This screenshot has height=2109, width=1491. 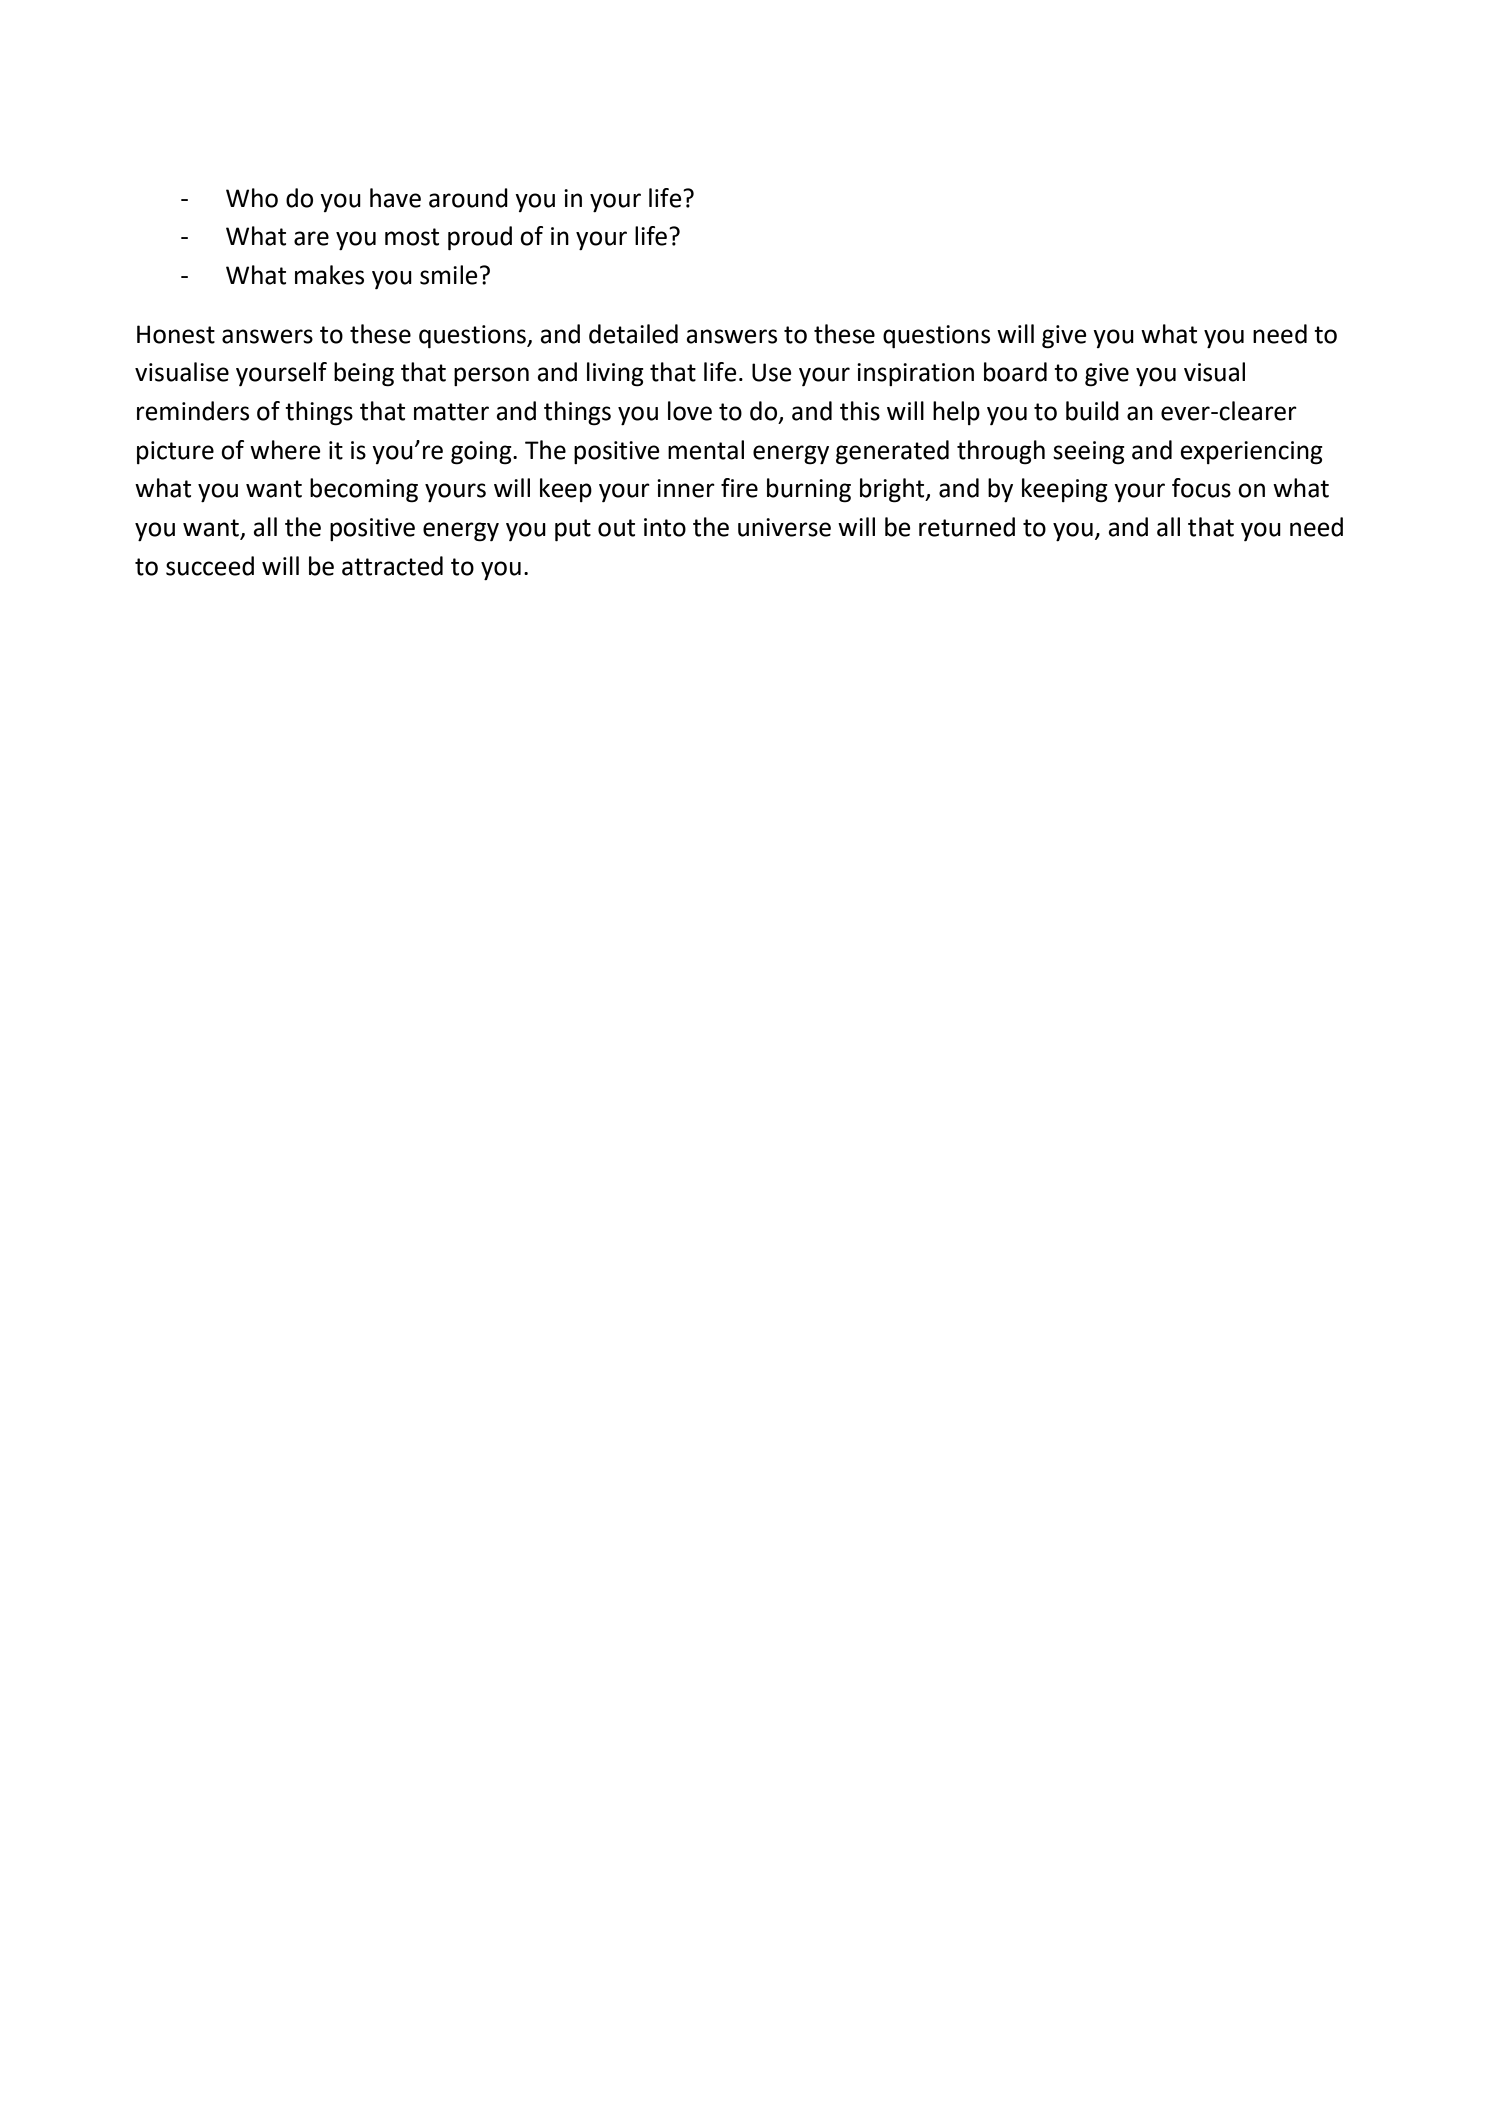 What do you see at coordinates (252, 198) in the screenshot?
I see `Who` at bounding box center [252, 198].
